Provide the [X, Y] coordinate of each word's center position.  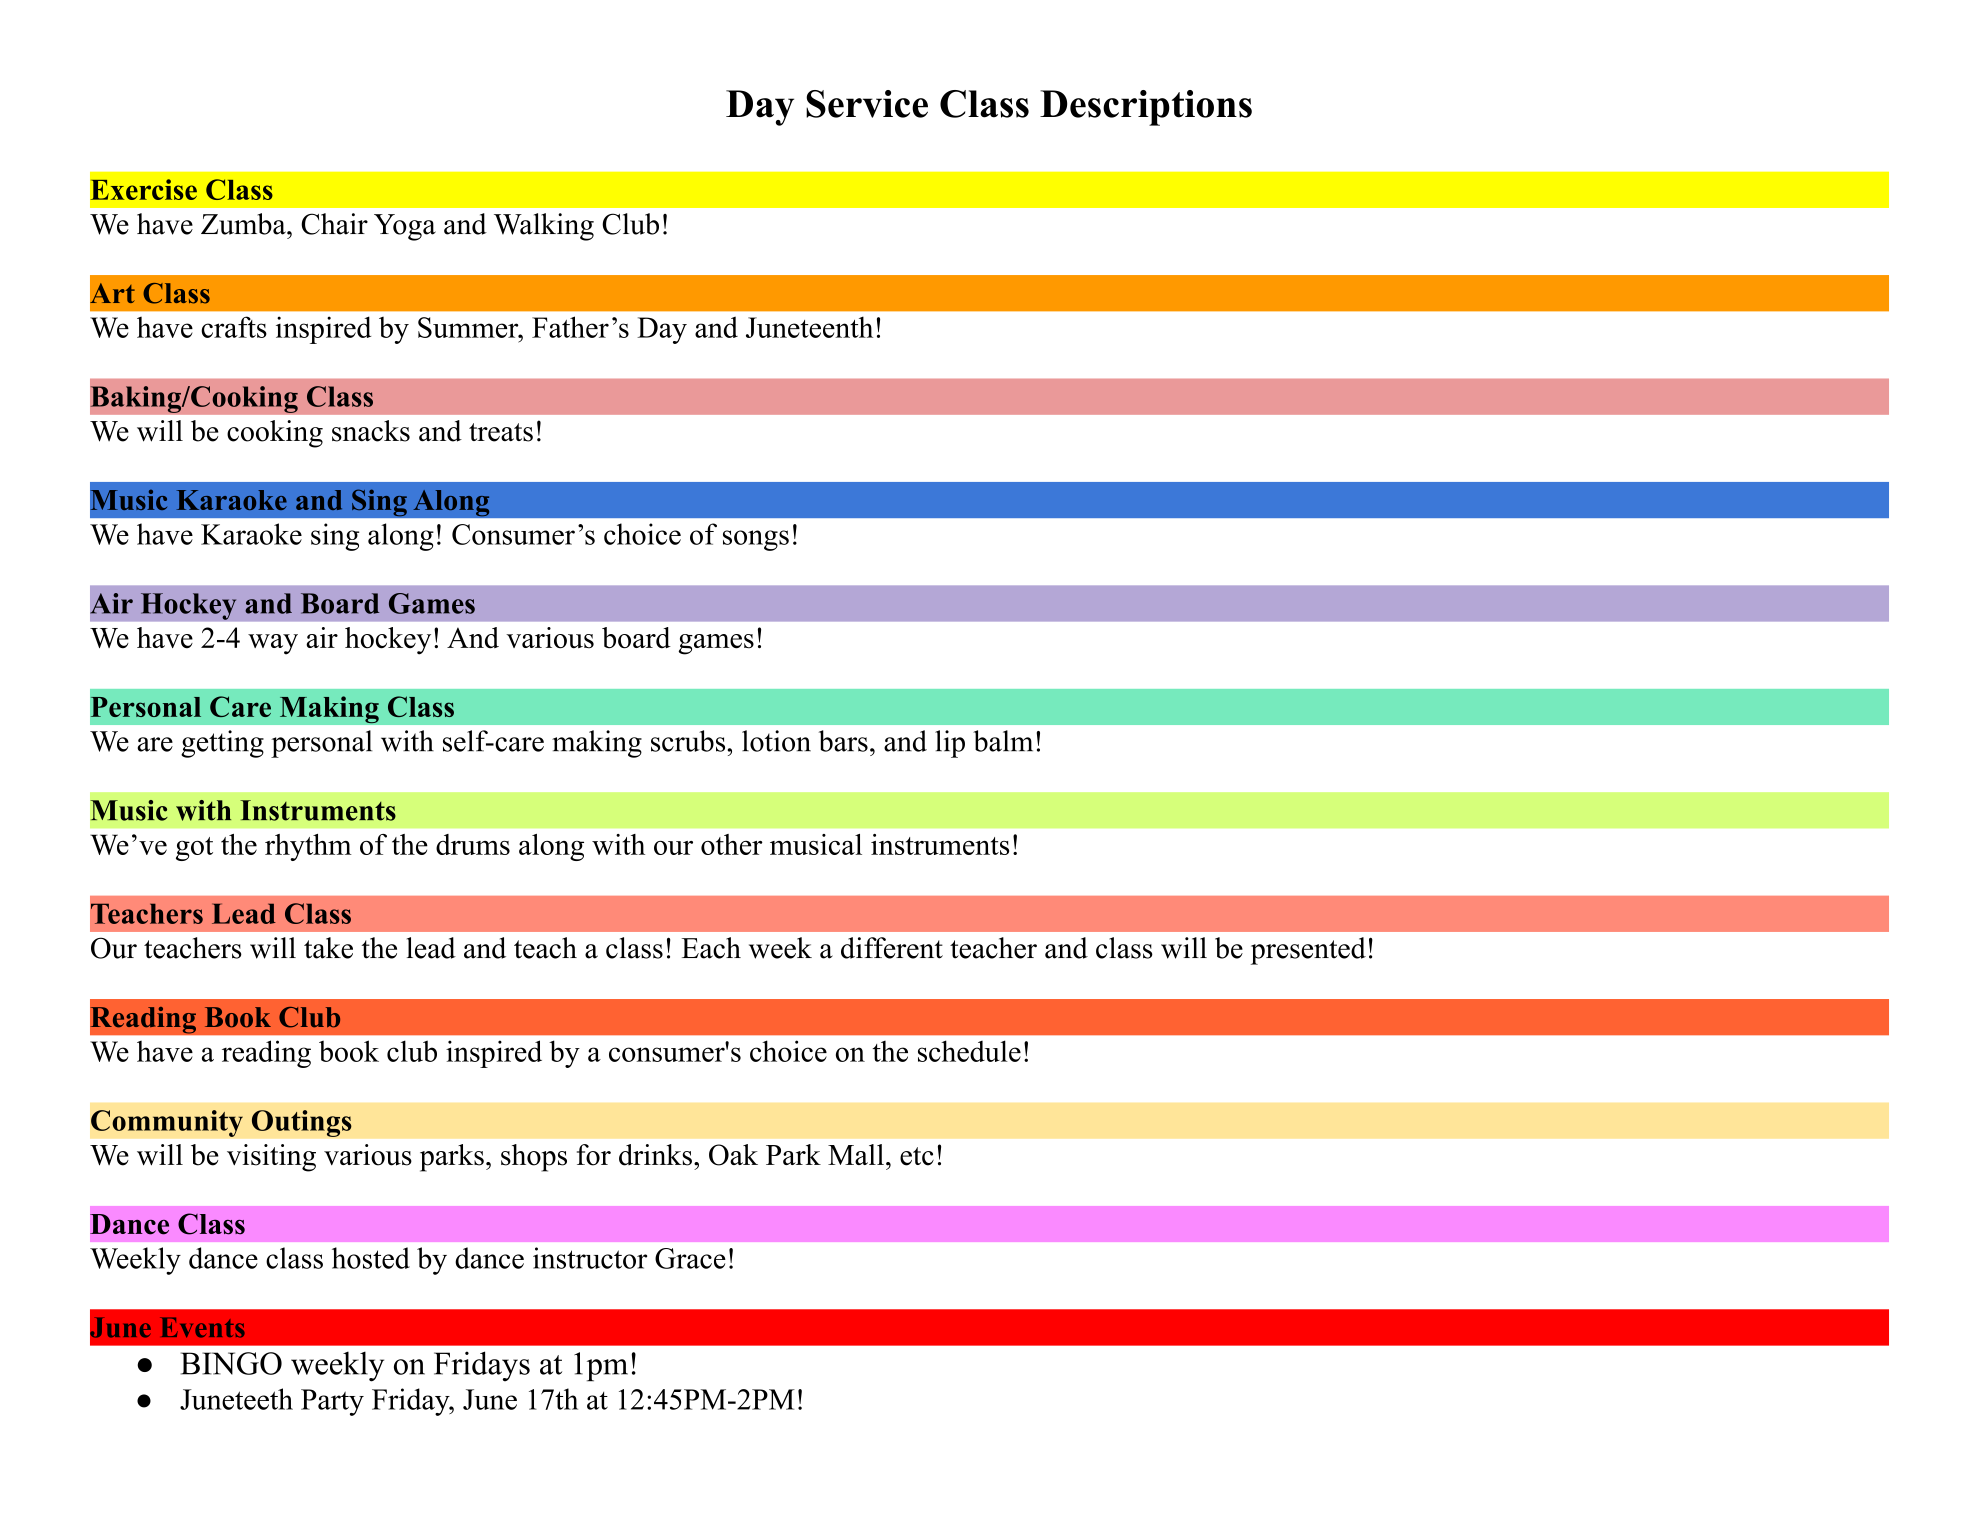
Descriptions [1146, 108]
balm [1003, 741]
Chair [334, 224]
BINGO [231, 1363]
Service [867, 104]
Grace [690, 1258]
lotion [776, 741]
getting [222, 744]
